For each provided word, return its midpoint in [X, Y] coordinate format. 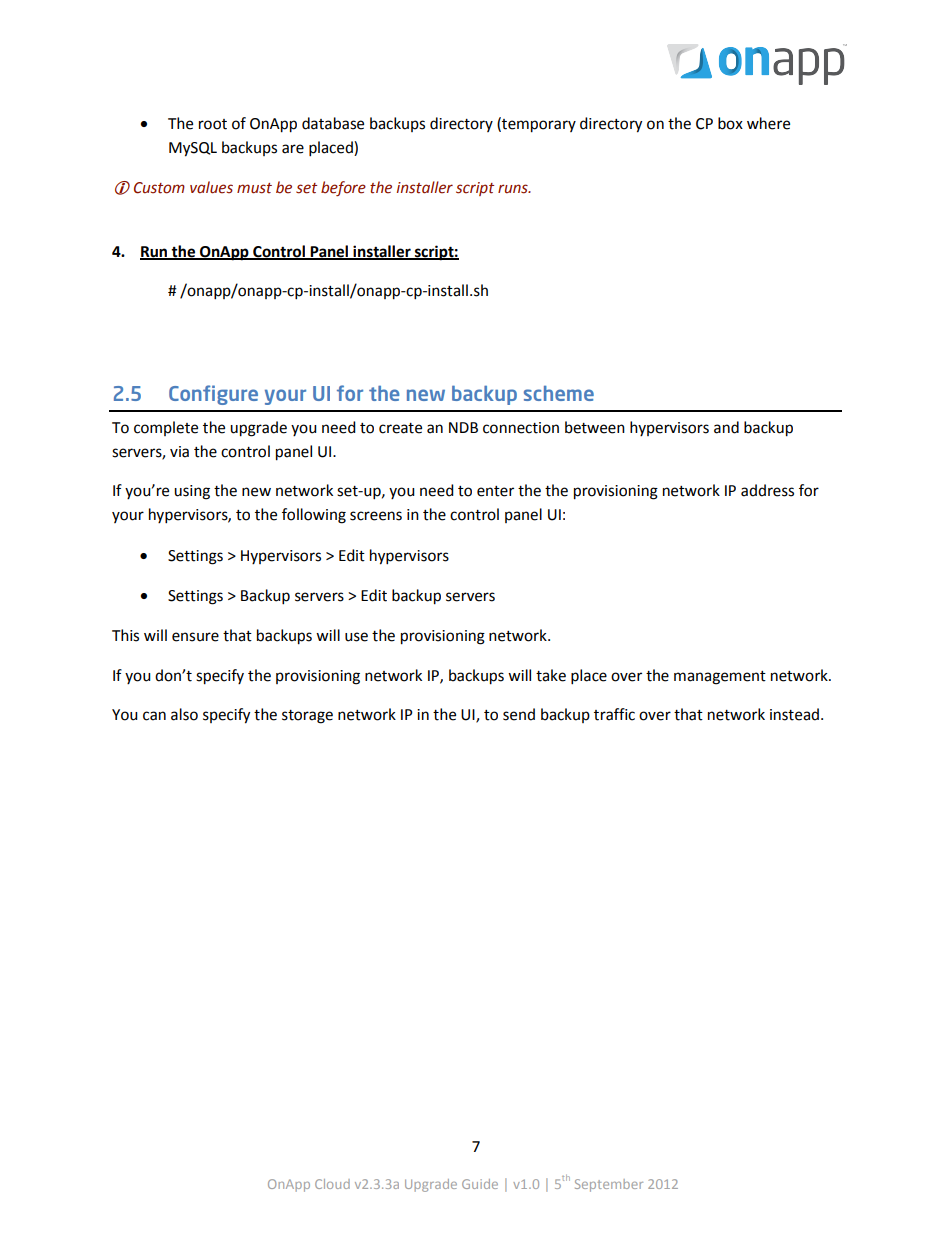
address [767, 490]
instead [794, 714]
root [213, 124]
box [730, 123]
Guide [480, 1184]
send [519, 714]
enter [495, 491]
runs [514, 189]
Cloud [332, 1184]
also [184, 714]
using [192, 492]
